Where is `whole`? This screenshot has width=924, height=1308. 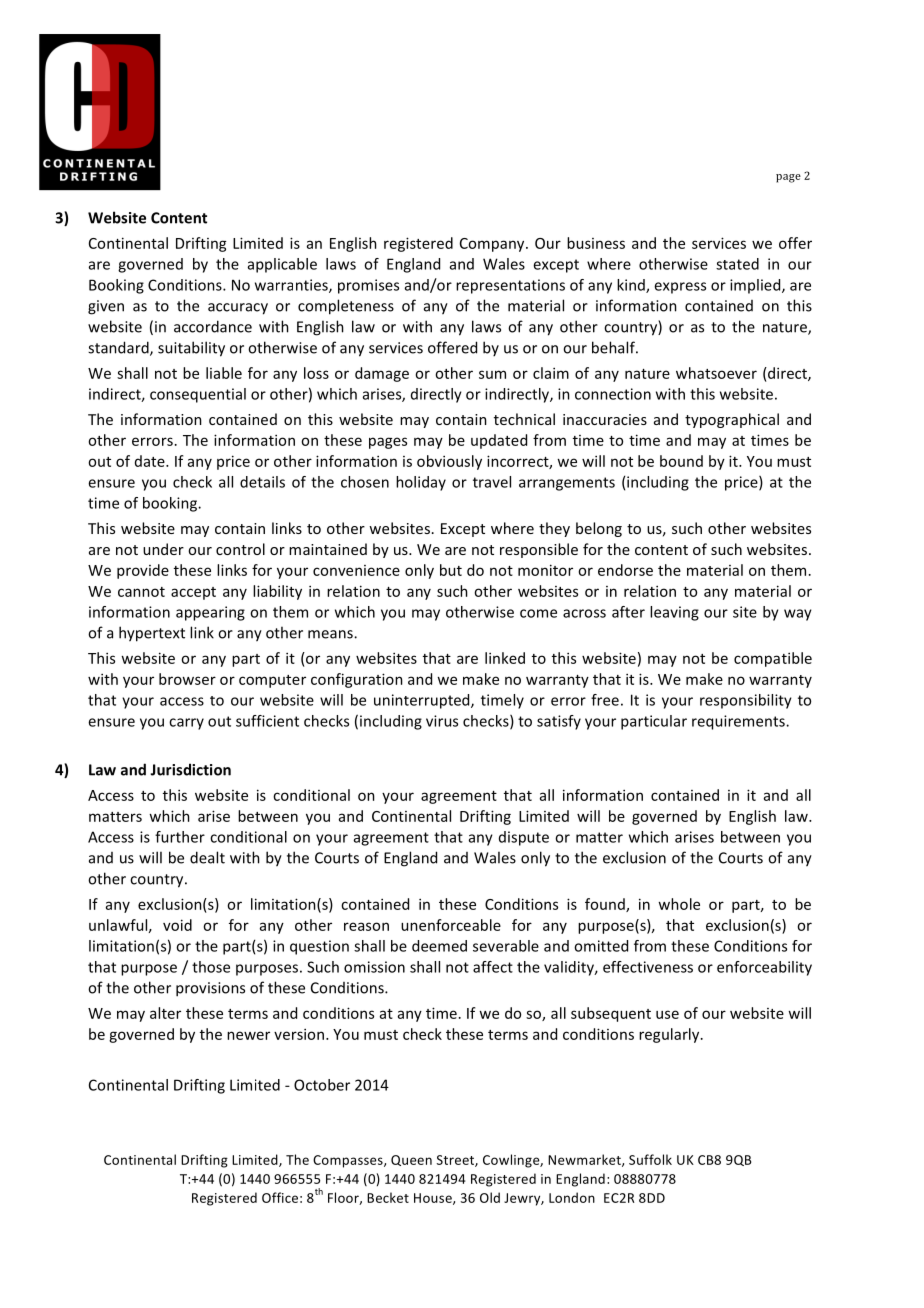
whole is located at coordinates (679, 904).
